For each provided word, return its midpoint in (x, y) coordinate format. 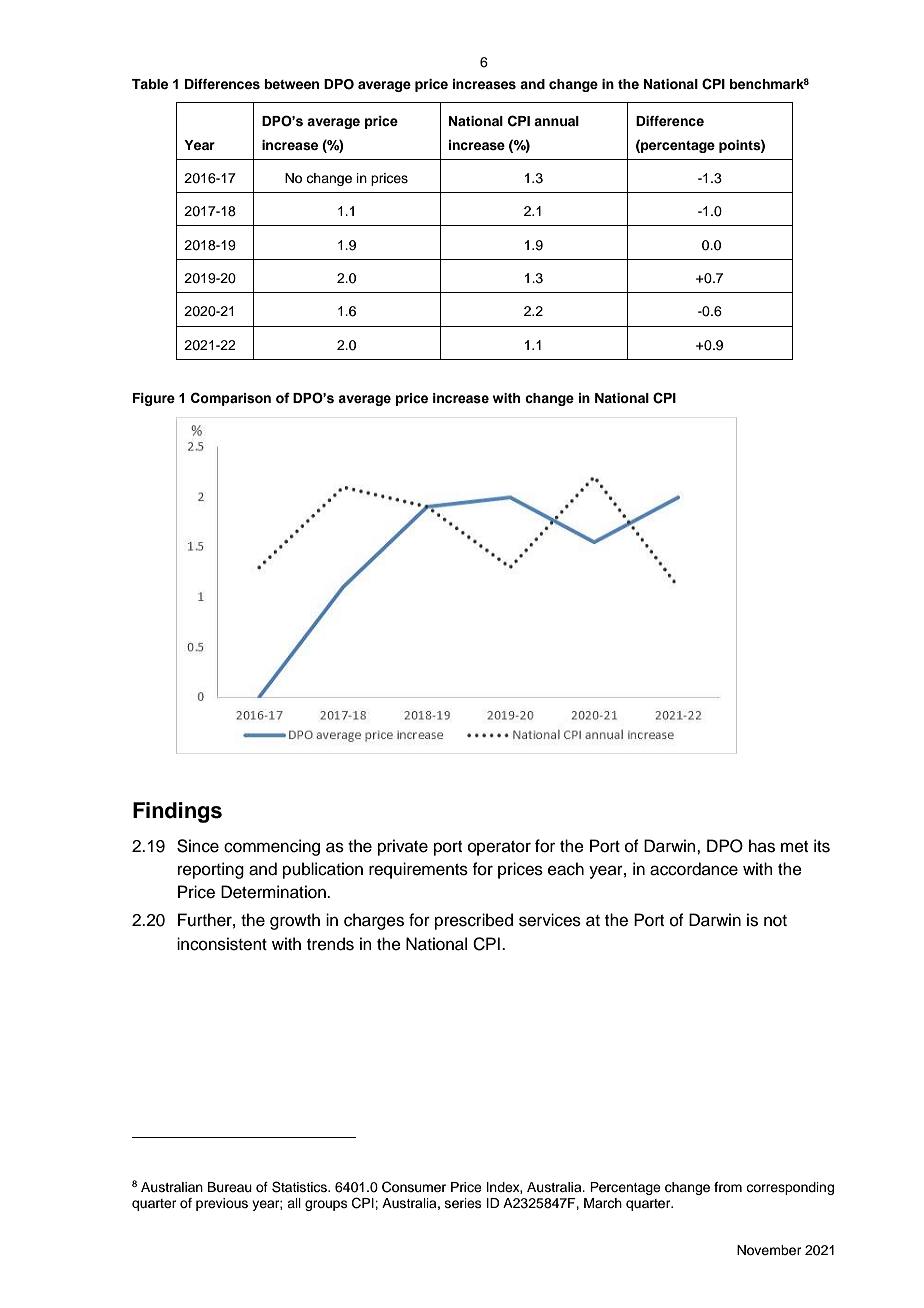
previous (222, 1204)
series (463, 1203)
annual (556, 121)
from (728, 1187)
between (291, 84)
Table (150, 84)
